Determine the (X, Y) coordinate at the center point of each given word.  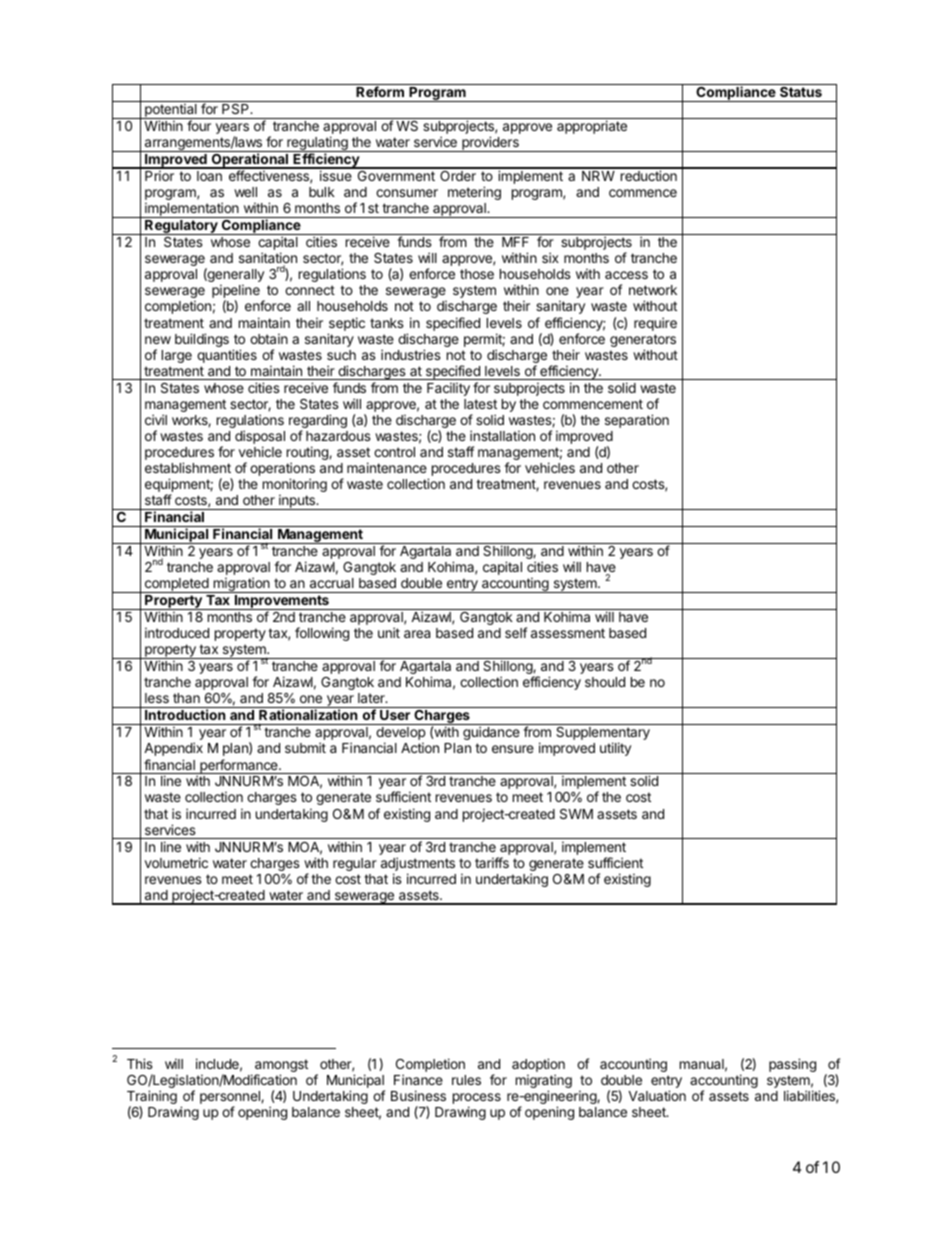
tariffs (492, 862)
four (199, 125)
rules (466, 1080)
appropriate (592, 127)
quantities (227, 356)
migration (241, 585)
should (605, 682)
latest (480, 404)
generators (643, 342)
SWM (576, 814)
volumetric (176, 862)
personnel (231, 1099)
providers (490, 144)
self (516, 632)
